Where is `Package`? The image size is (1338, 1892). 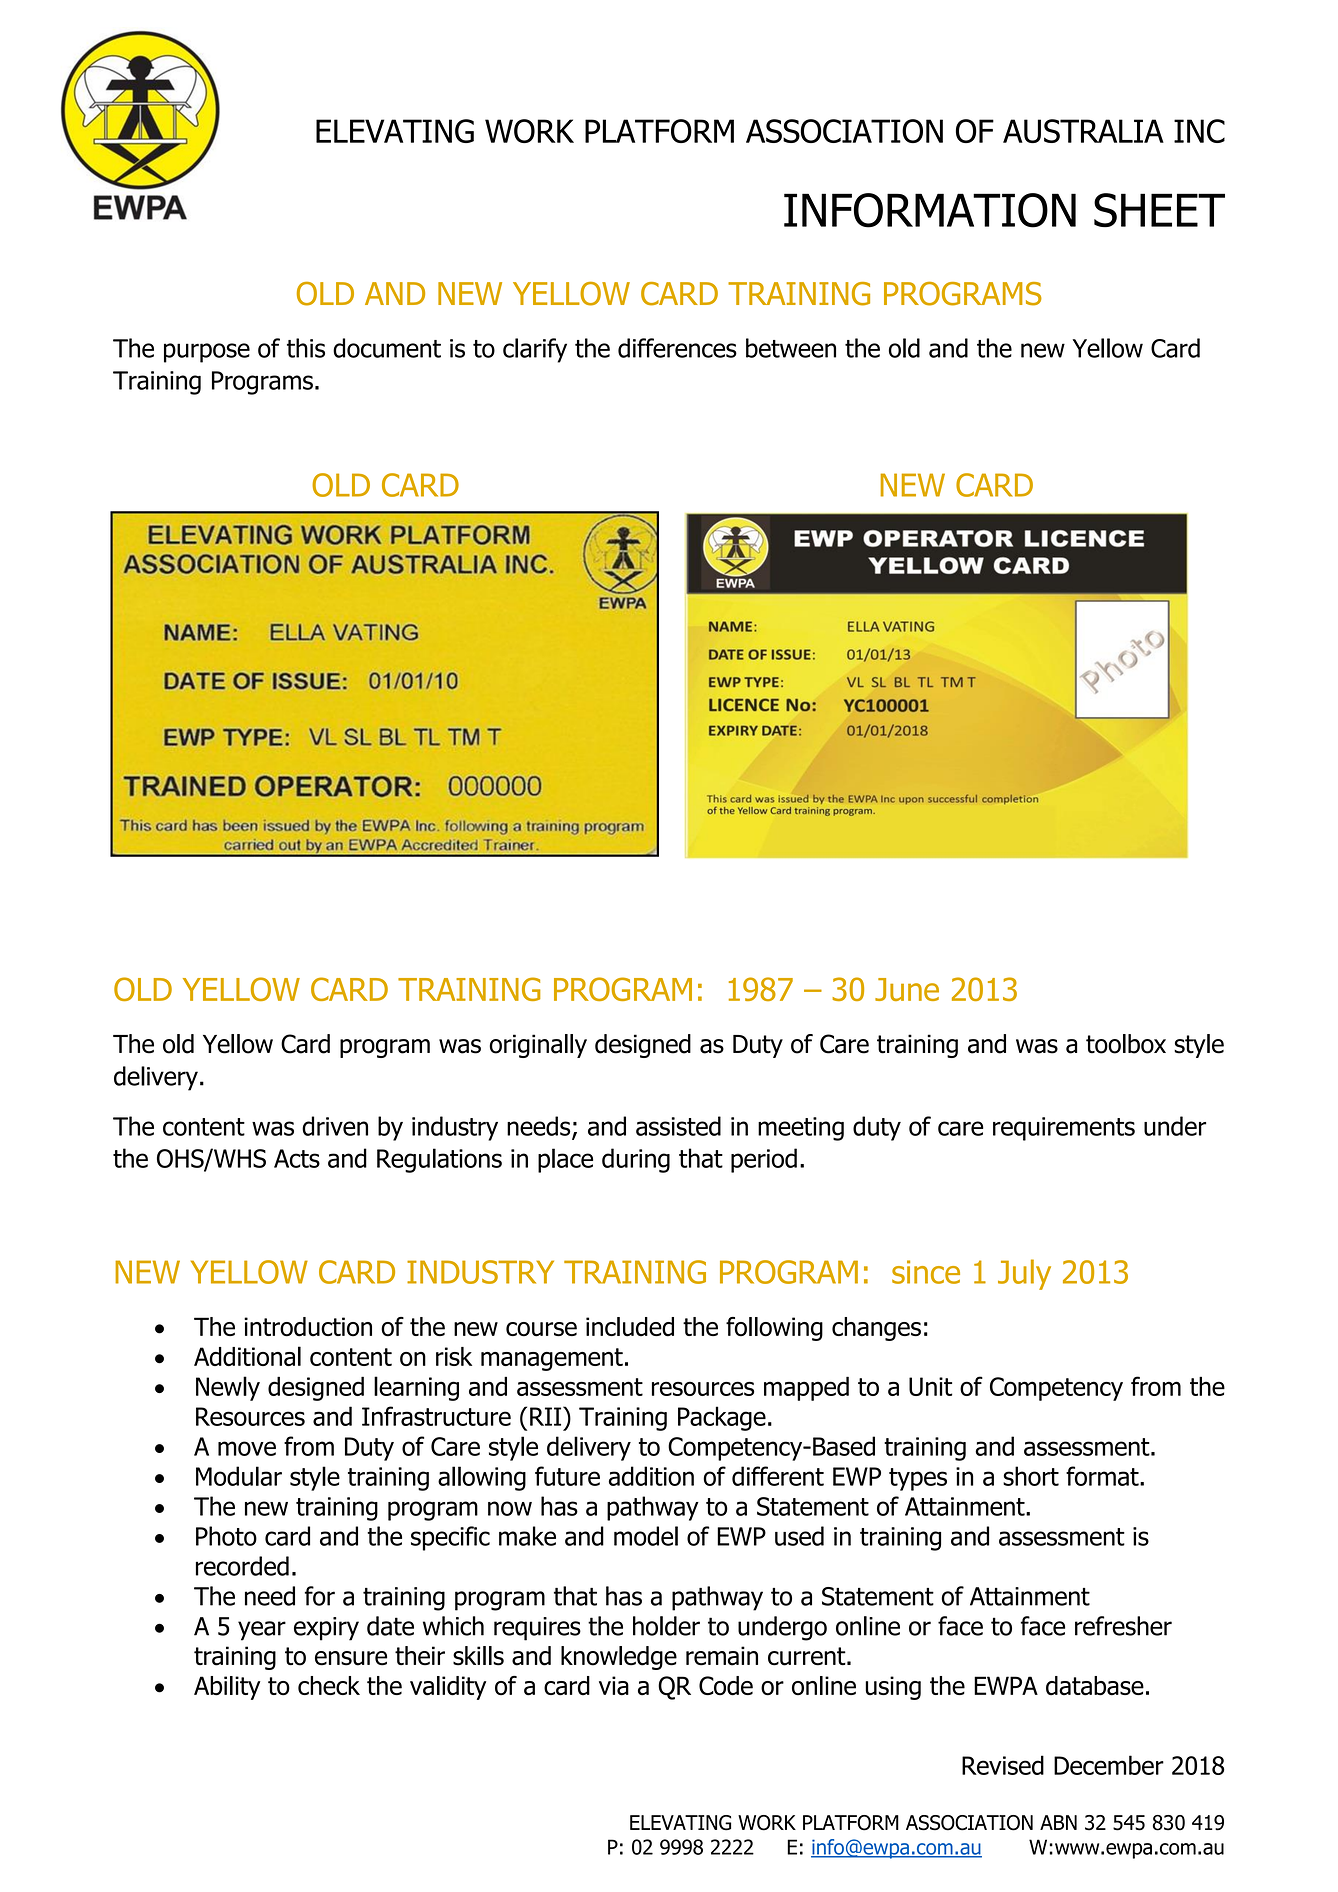
Package is located at coordinates (722, 1418).
